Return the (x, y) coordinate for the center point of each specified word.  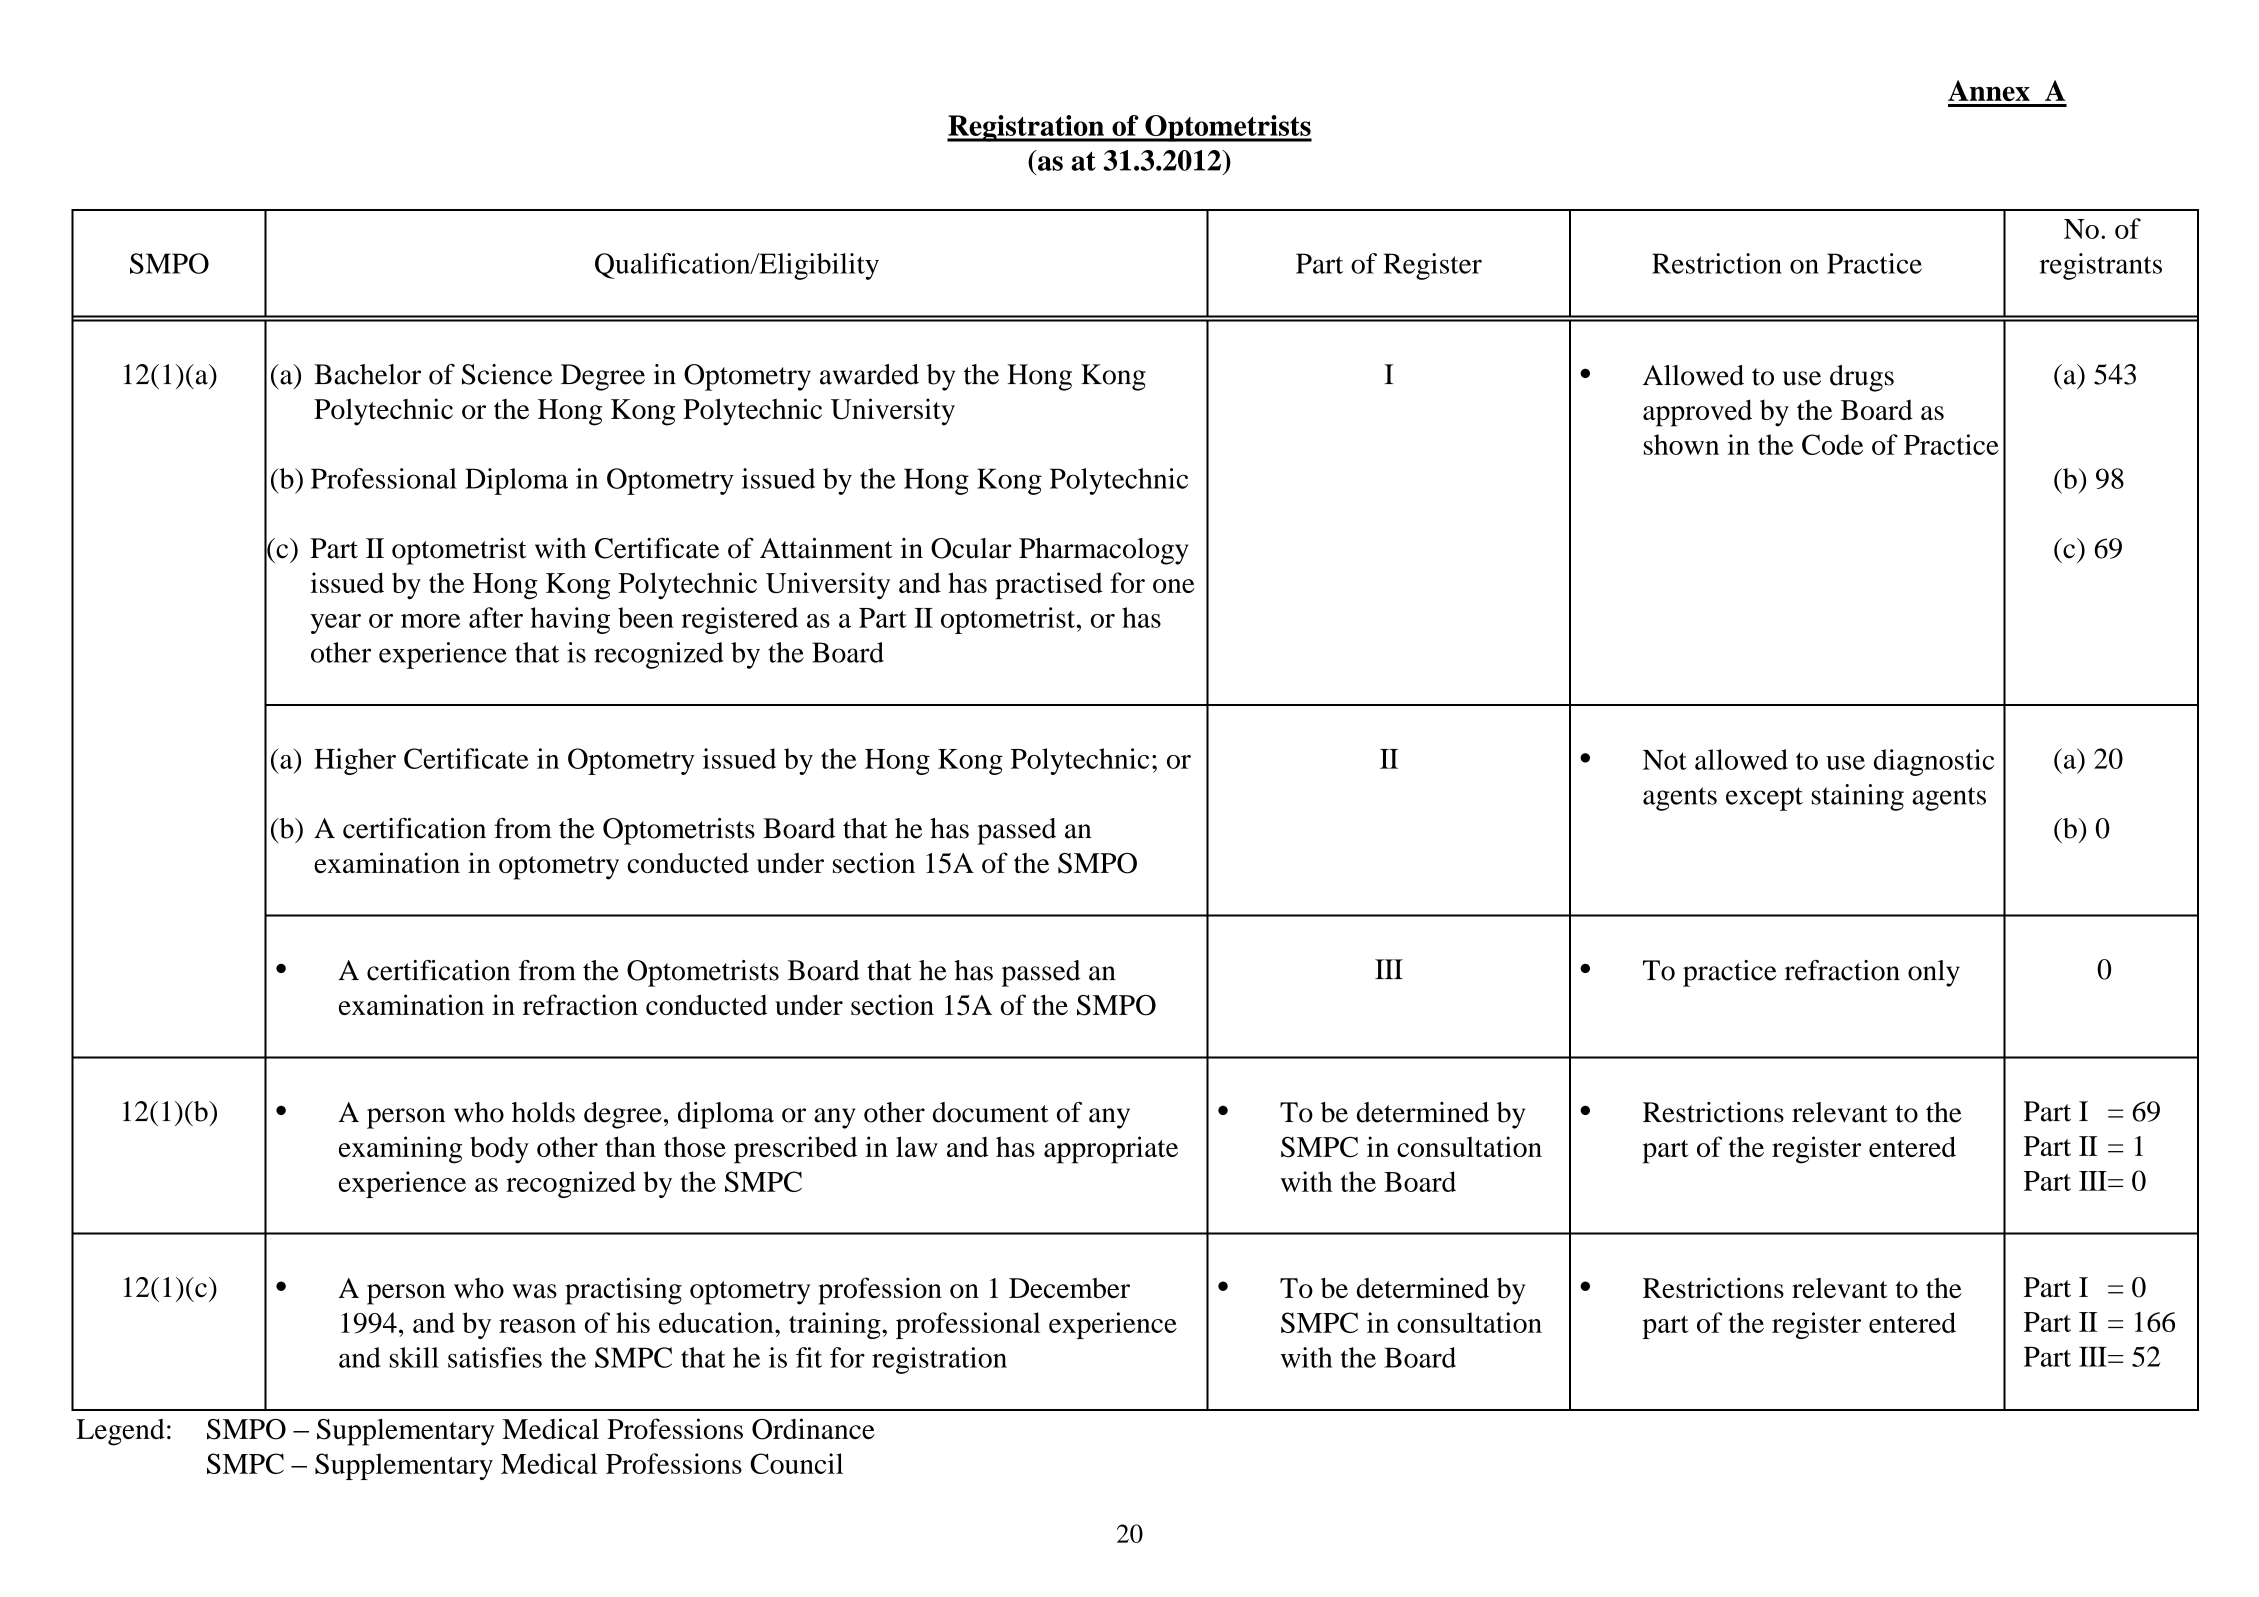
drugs (1862, 378)
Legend (120, 1432)
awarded (869, 374)
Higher (355, 761)
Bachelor (367, 374)
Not (1665, 760)
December (1069, 1288)
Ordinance (813, 1429)
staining (1858, 797)
